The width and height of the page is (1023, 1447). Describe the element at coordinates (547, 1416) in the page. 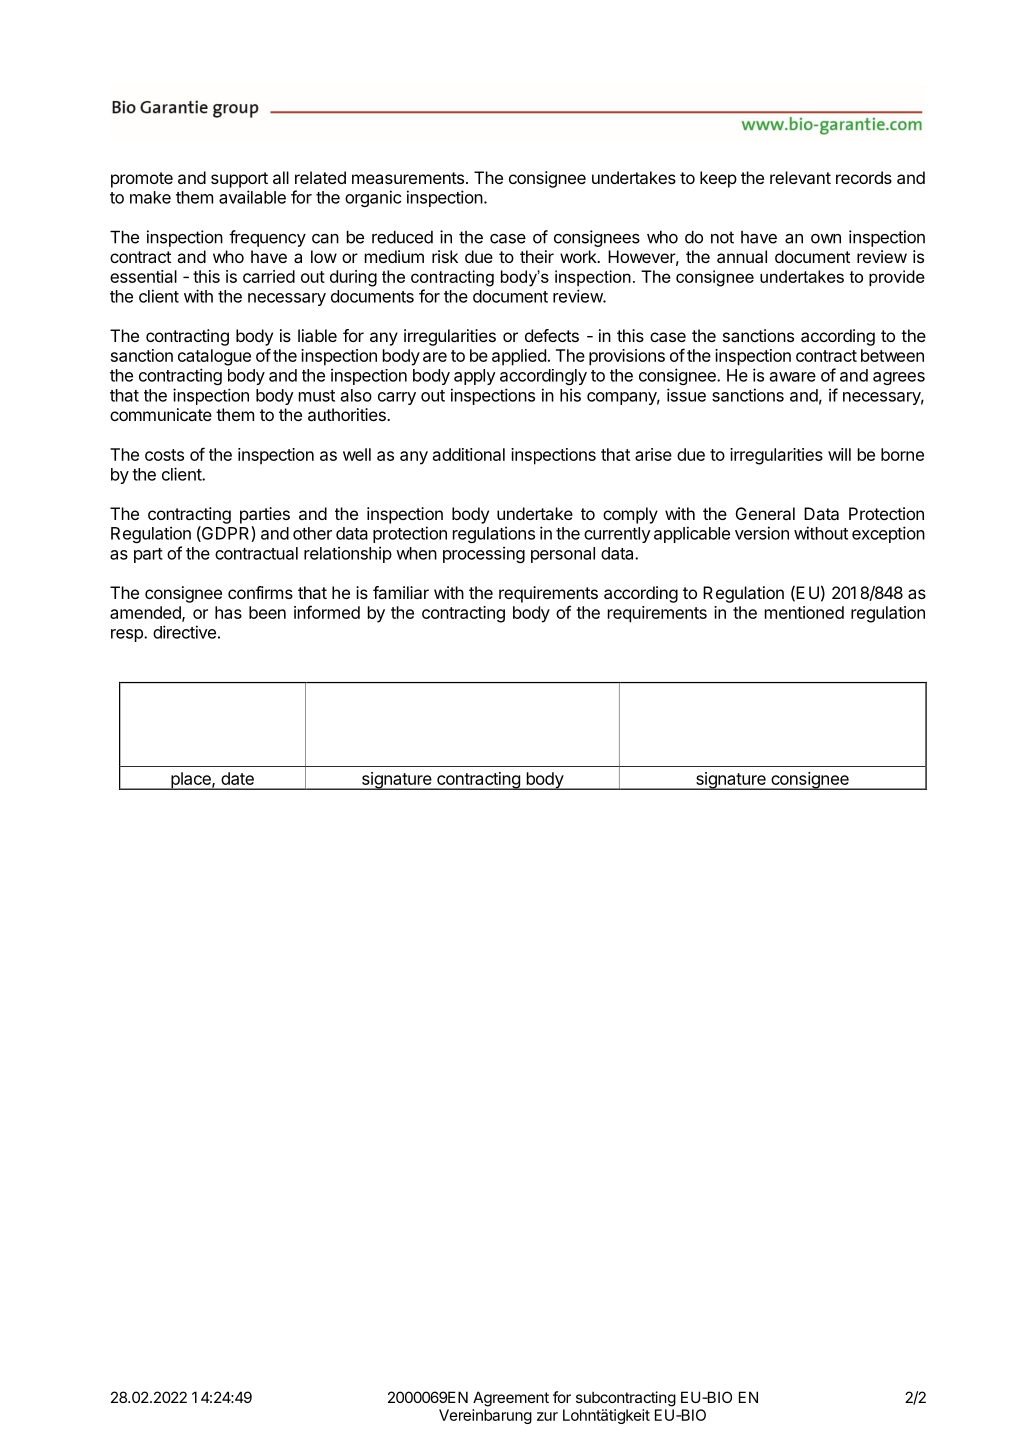

I see `zur` at that location.
